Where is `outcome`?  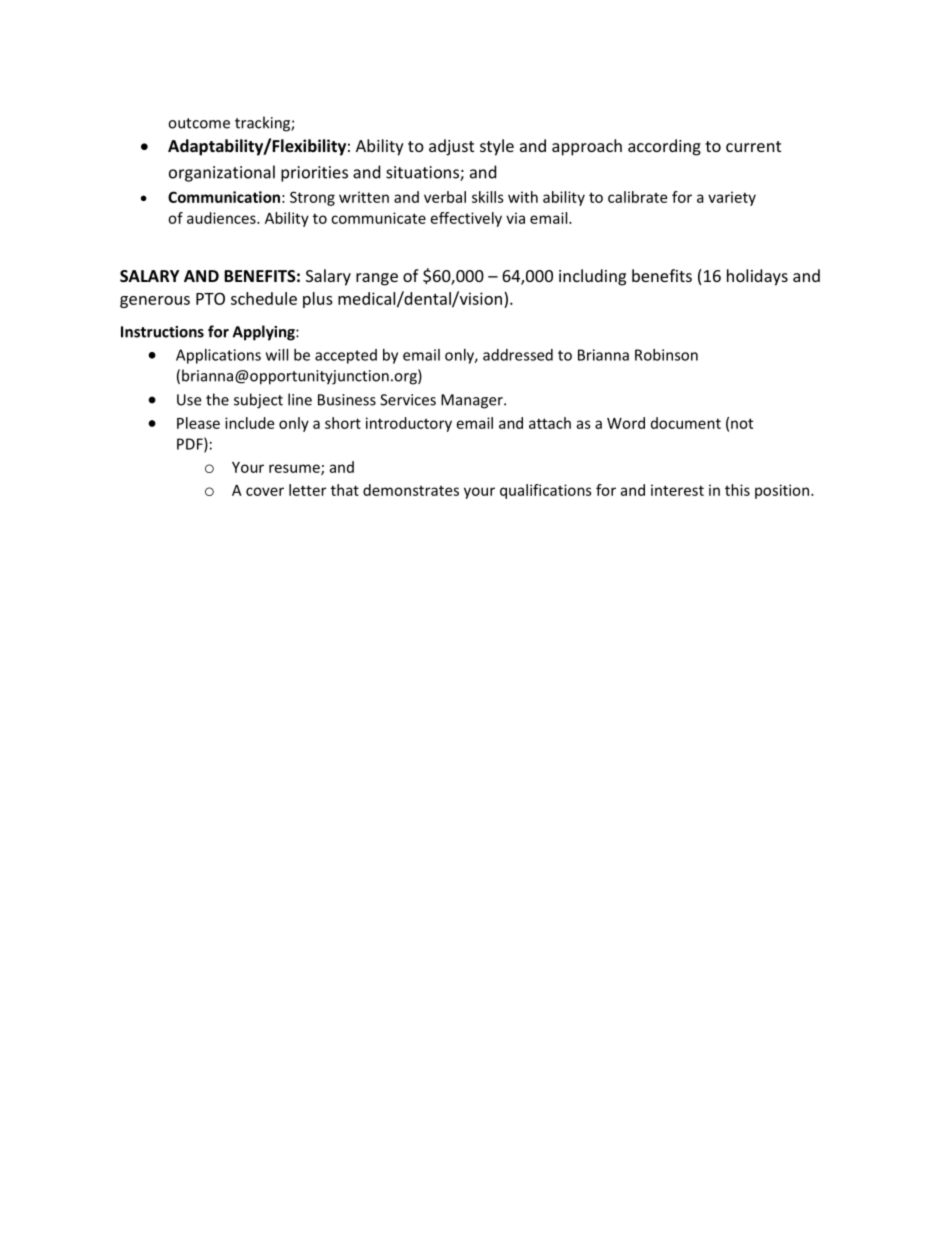
outcome is located at coordinates (199, 123).
